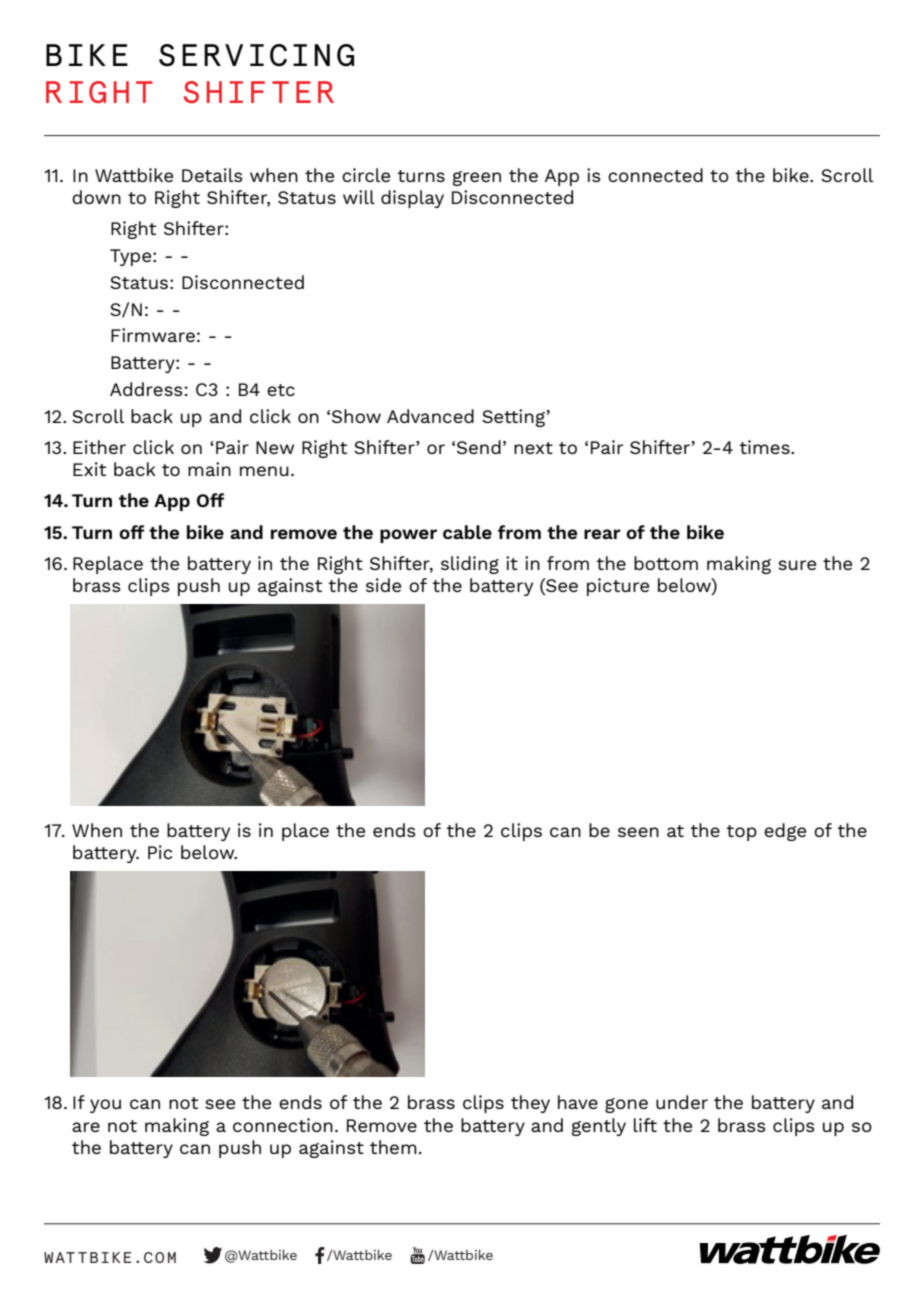 The height and width of the screenshot is (1308, 924). Describe the element at coordinates (638, 832) in the screenshot. I see `seen` at that location.
